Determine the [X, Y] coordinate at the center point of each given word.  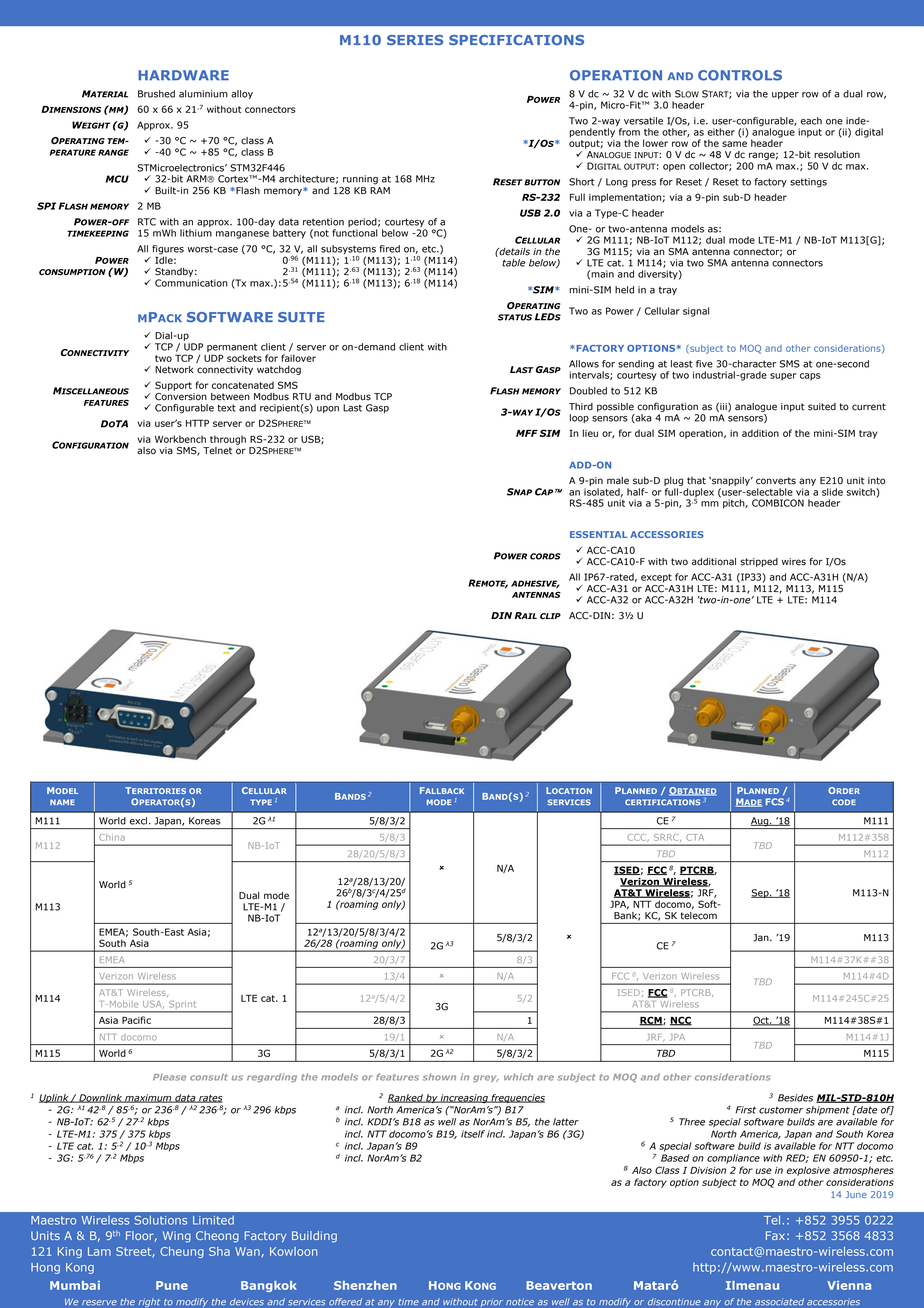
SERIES [415, 40]
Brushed [156, 94]
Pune [172, 1285]
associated [779, 1302]
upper [785, 95]
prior [492, 1302]
